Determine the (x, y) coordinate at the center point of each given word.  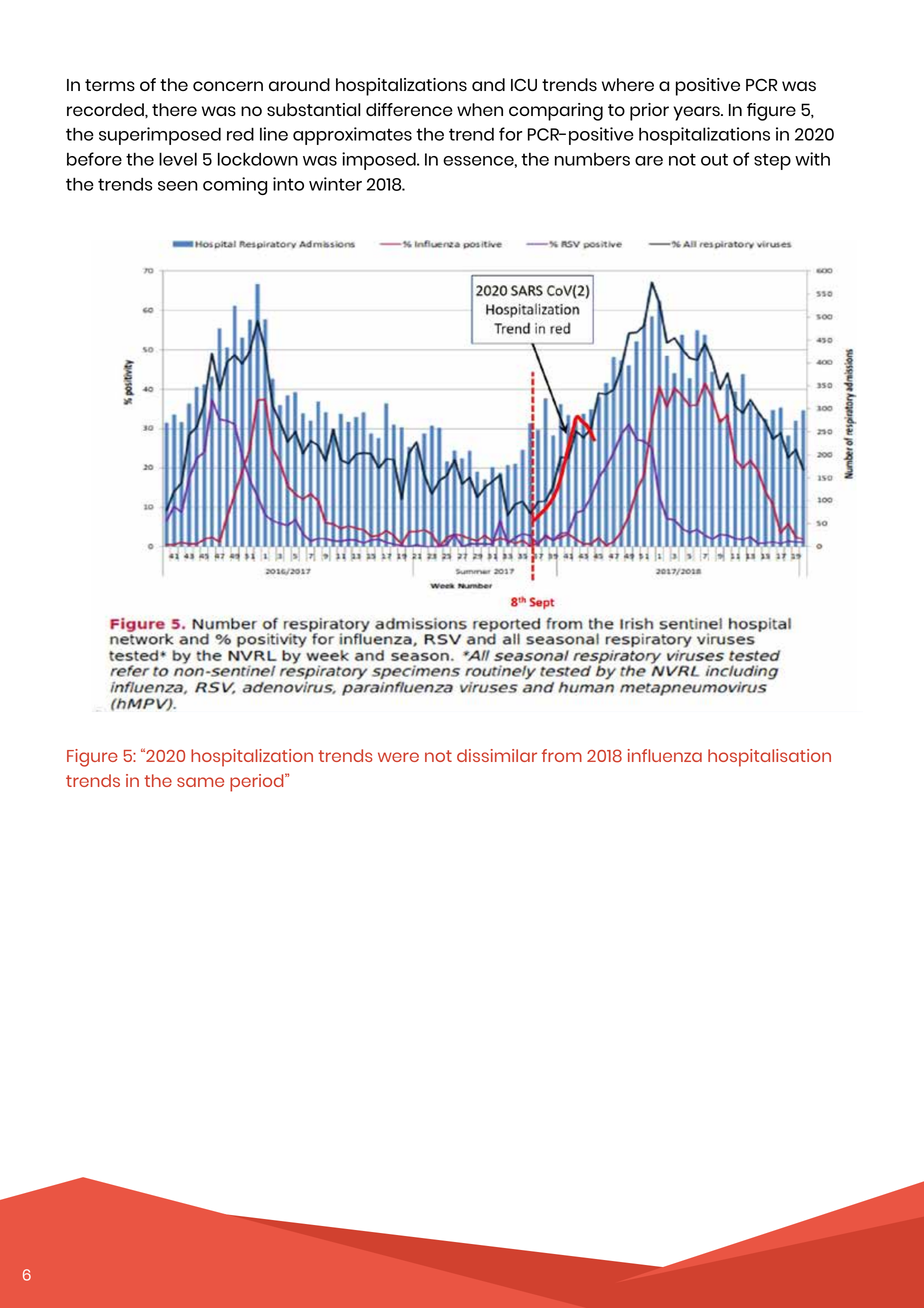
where (628, 84)
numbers (592, 159)
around (299, 84)
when (480, 109)
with (812, 159)
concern (228, 86)
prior (649, 112)
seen (178, 186)
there (174, 109)
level (178, 159)
